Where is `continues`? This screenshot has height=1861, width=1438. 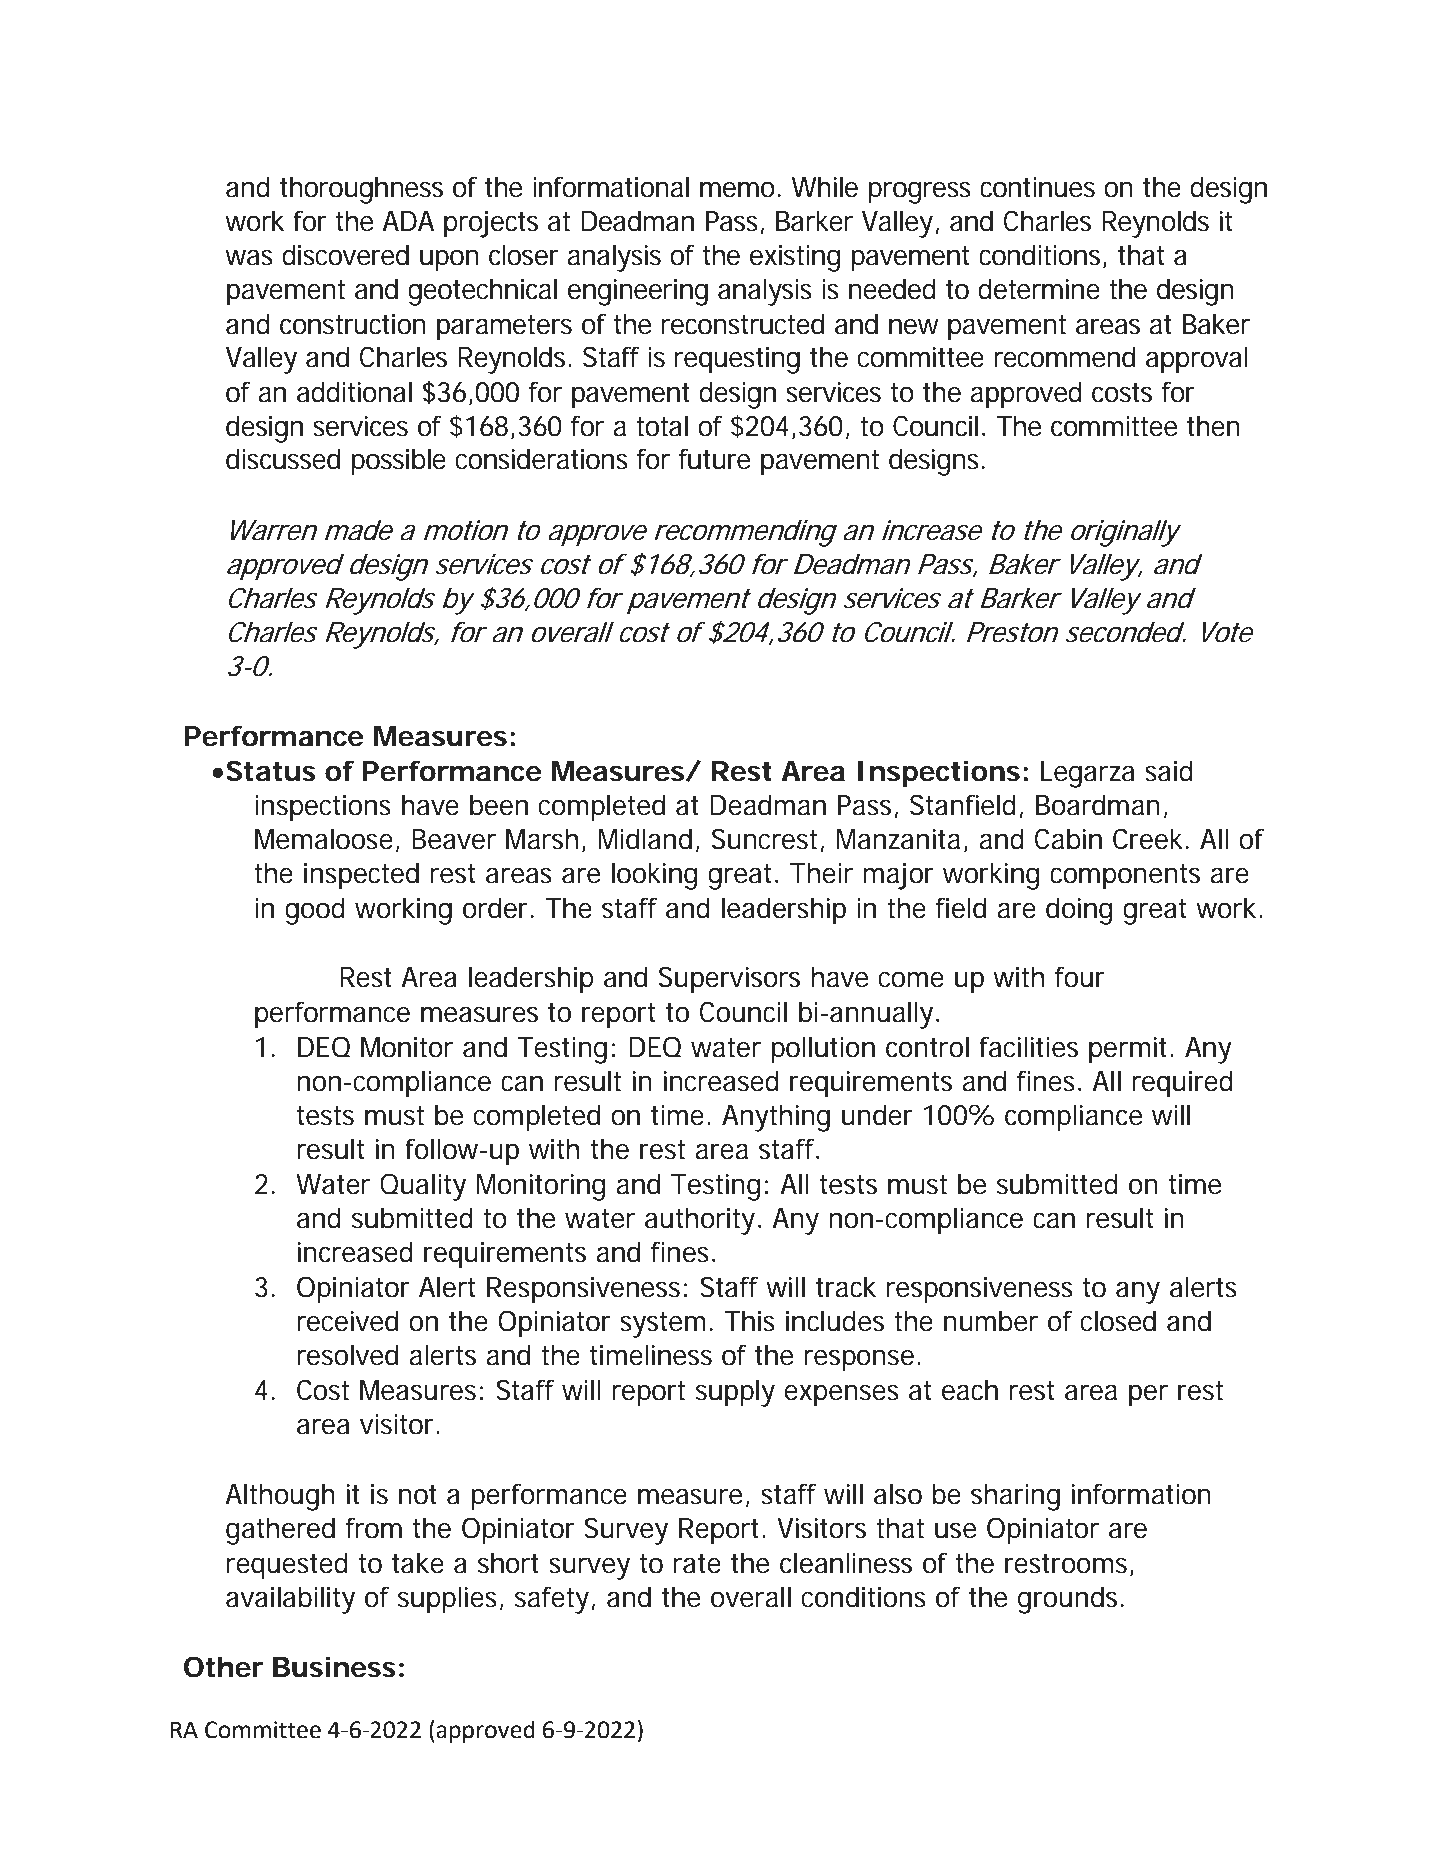 continues is located at coordinates (1037, 187).
